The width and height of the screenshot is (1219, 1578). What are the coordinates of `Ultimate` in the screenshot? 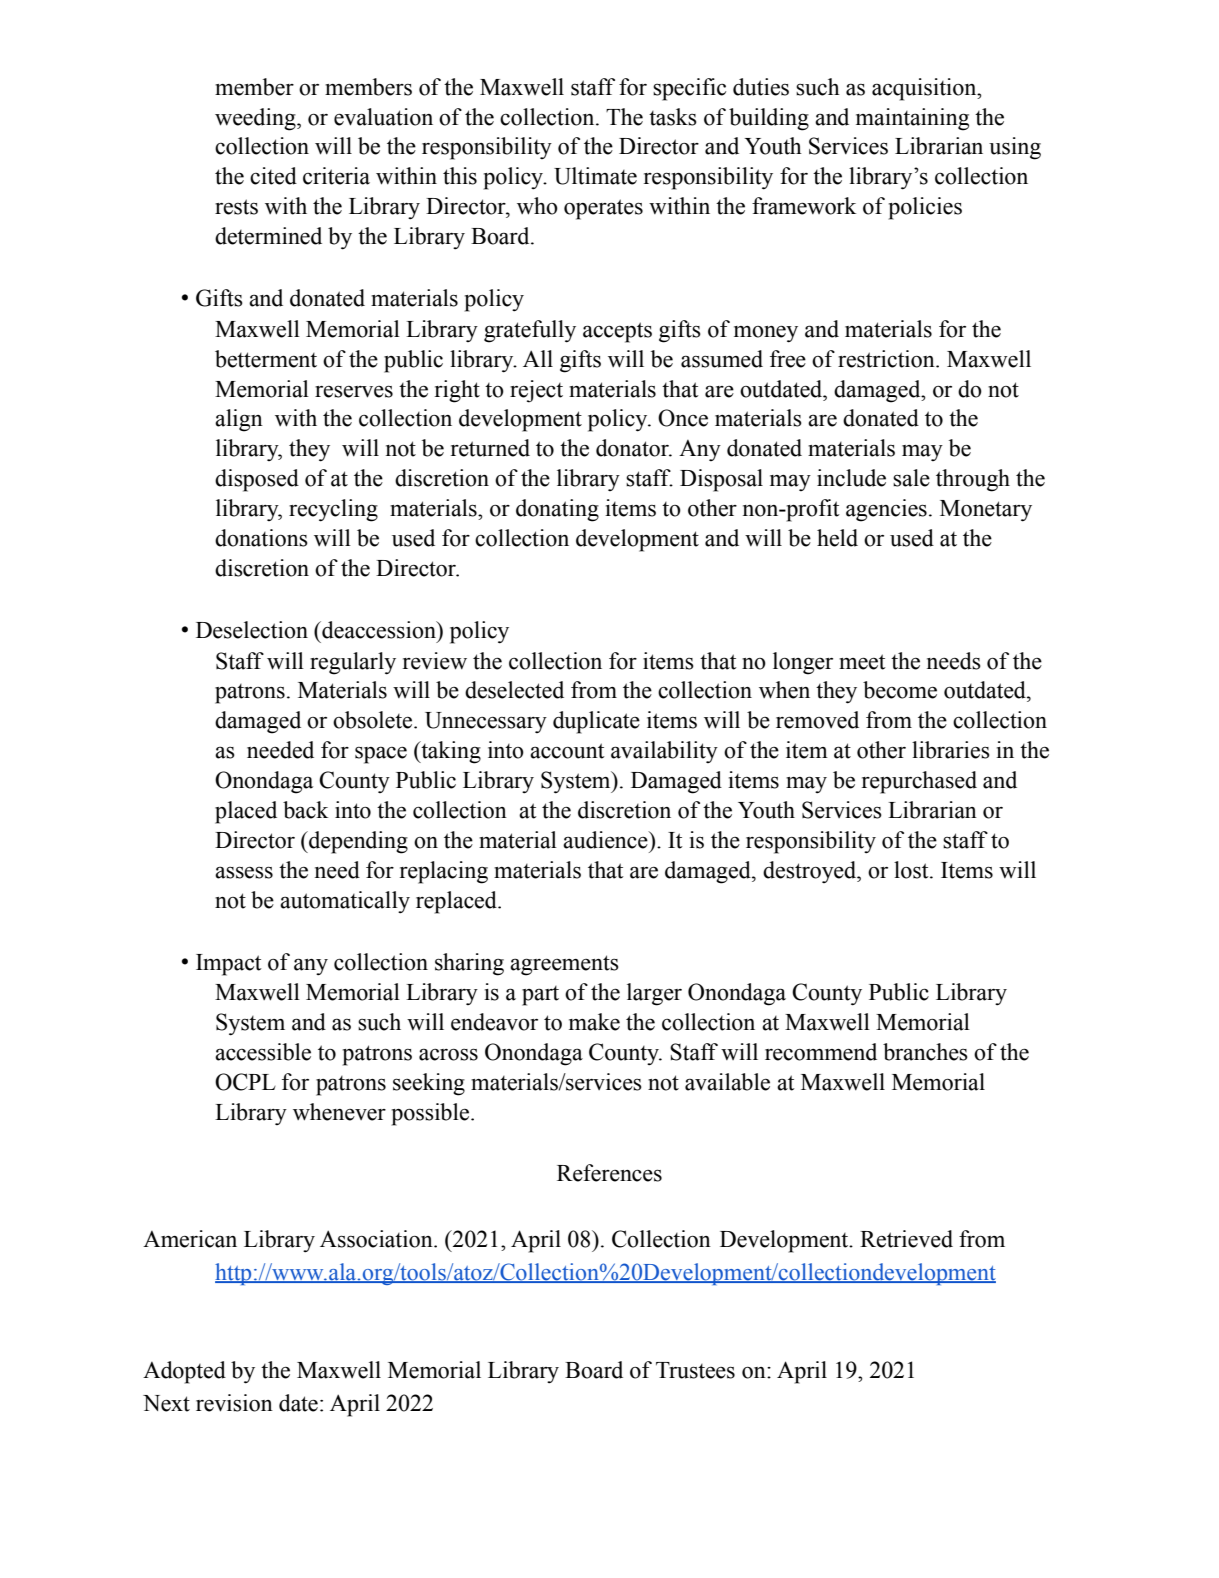 It's located at (595, 176).
